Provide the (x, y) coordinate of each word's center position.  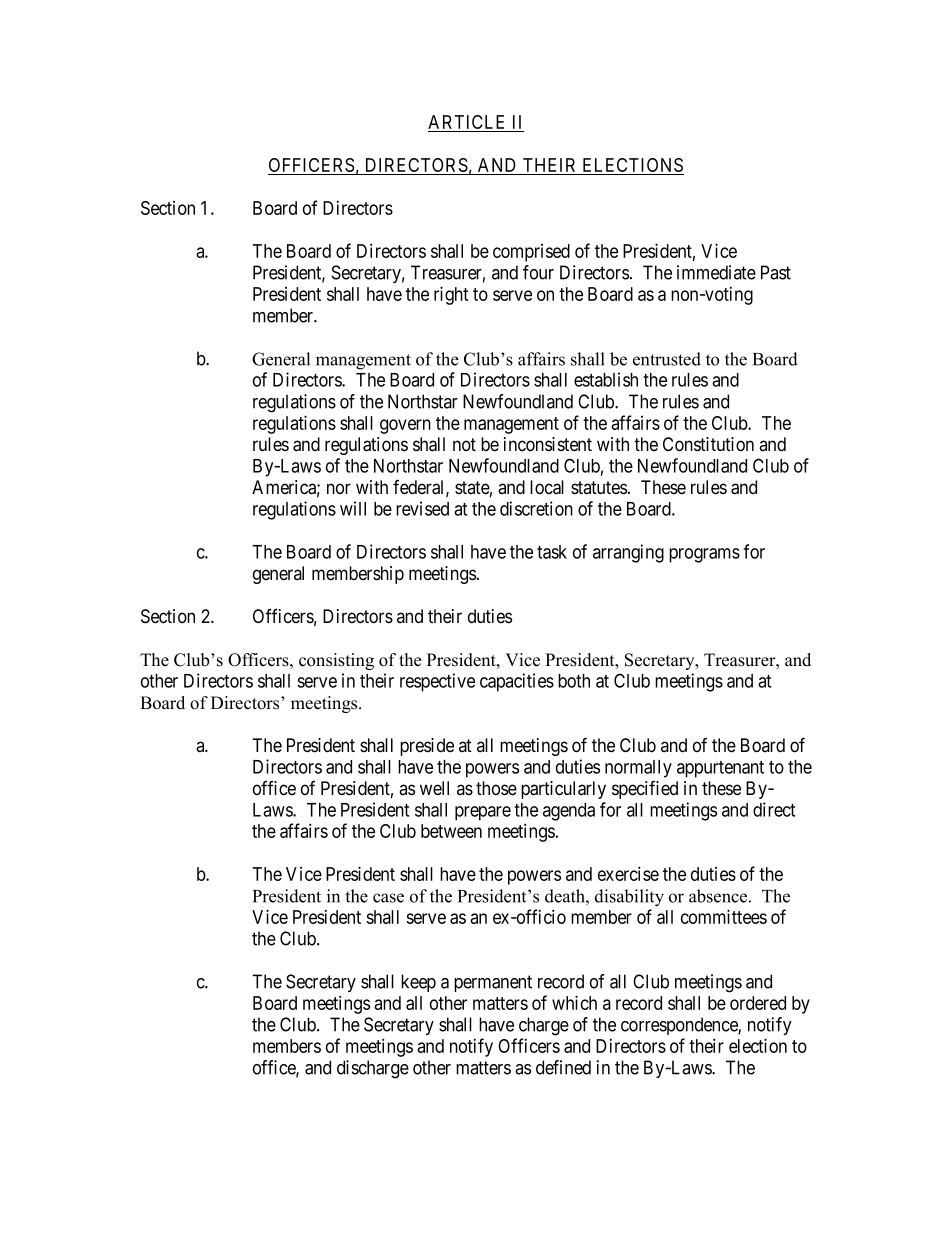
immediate (716, 272)
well (434, 788)
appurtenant (720, 769)
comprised (531, 253)
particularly (563, 790)
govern (405, 426)
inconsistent (548, 444)
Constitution (708, 444)
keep (418, 983)
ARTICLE (468, 123)
